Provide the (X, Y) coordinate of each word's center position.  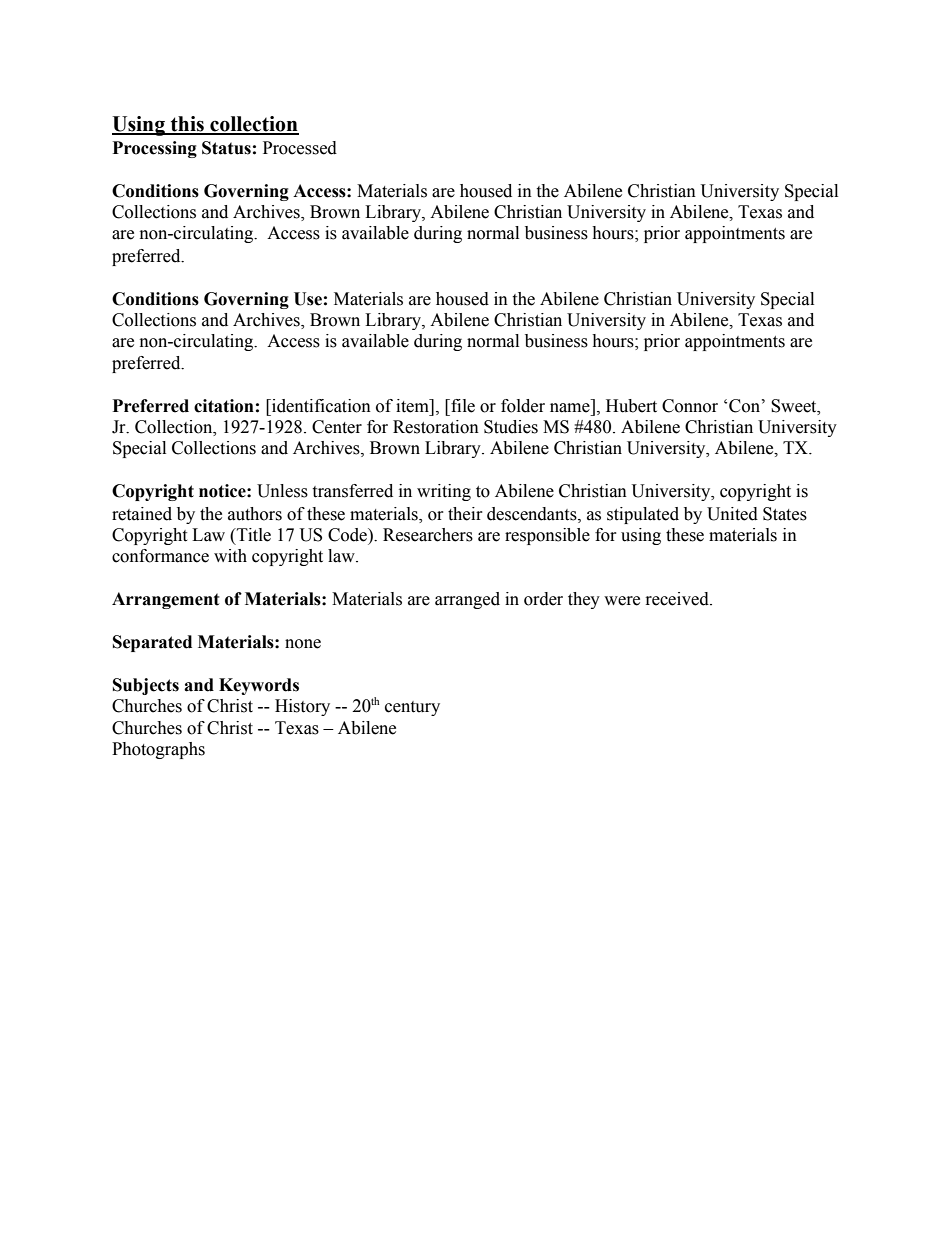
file (462, 406)
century (412, 708)
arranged (467, 600)
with (230, 556)
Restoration (436, 427)
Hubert (631, 406)
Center (337, 427)
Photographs (158, 750)
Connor (690, 406)
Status (226, 148)
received (678, 599)
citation (224, 406)
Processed (300, 148)
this (187, 125)
